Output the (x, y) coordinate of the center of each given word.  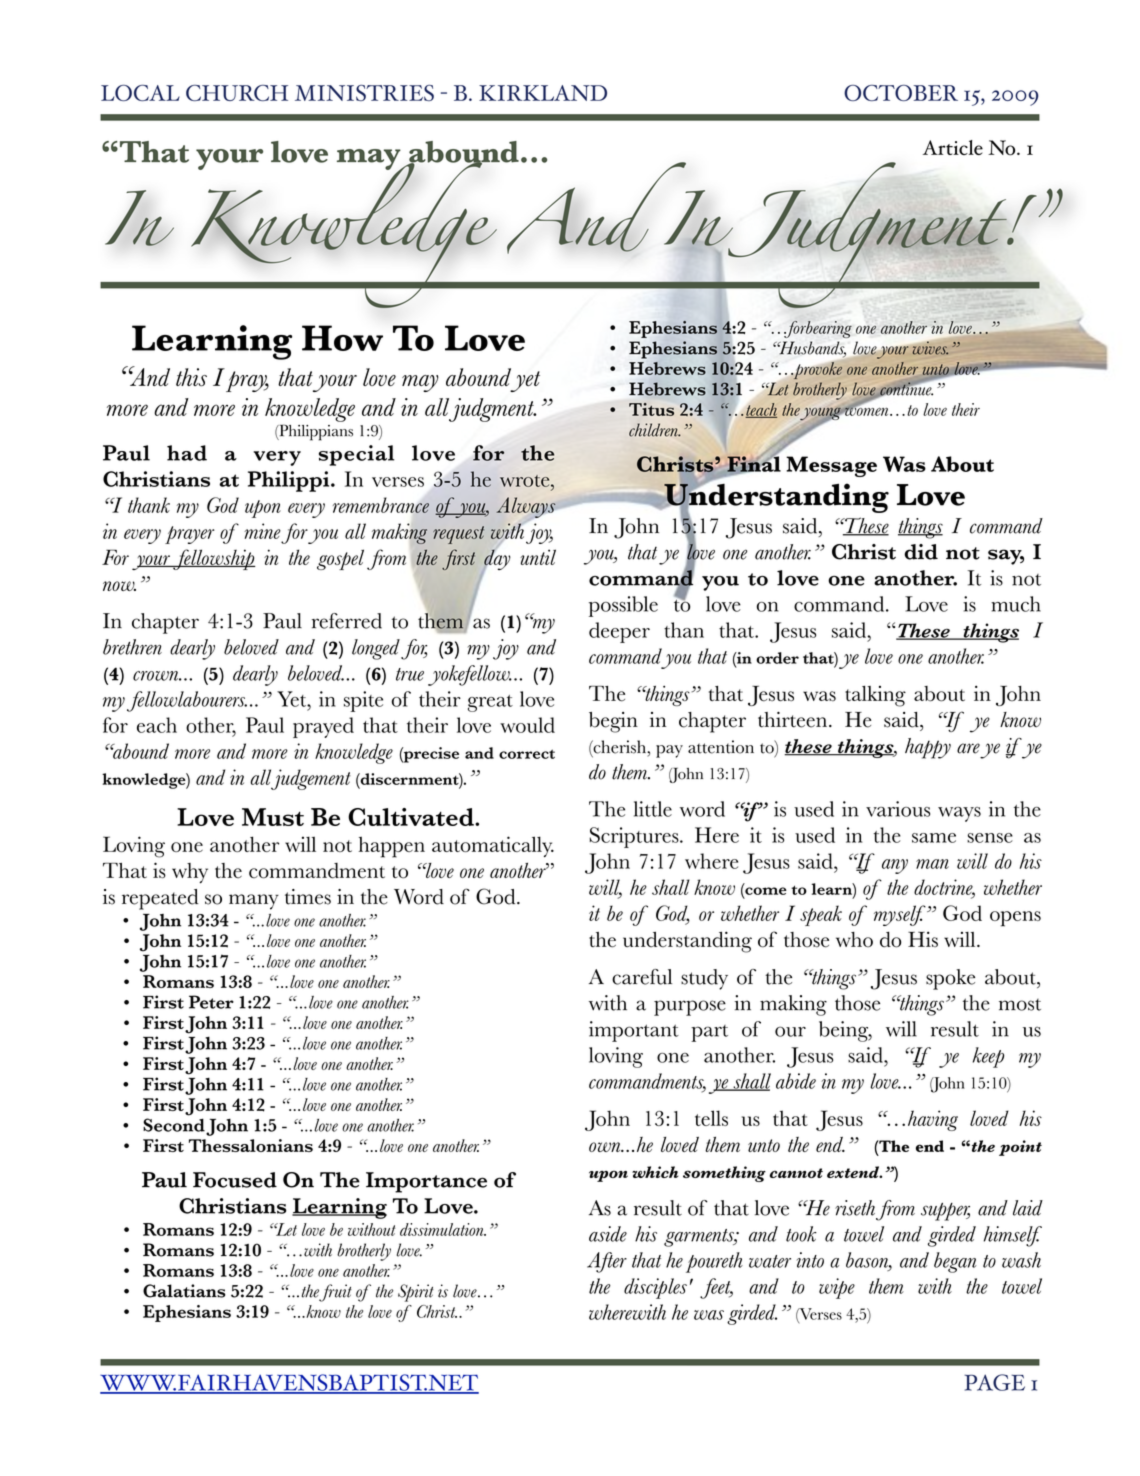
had (187, 453)
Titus (651, 409)
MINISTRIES (364, 93)
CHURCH (237, 93)
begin (613, 722)
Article (953, 147)
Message (831, 466)
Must (273, 817)
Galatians (184, 1291)
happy (928, 748)
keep (988, 1057)
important (634, 1031)
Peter (211, 1002)
